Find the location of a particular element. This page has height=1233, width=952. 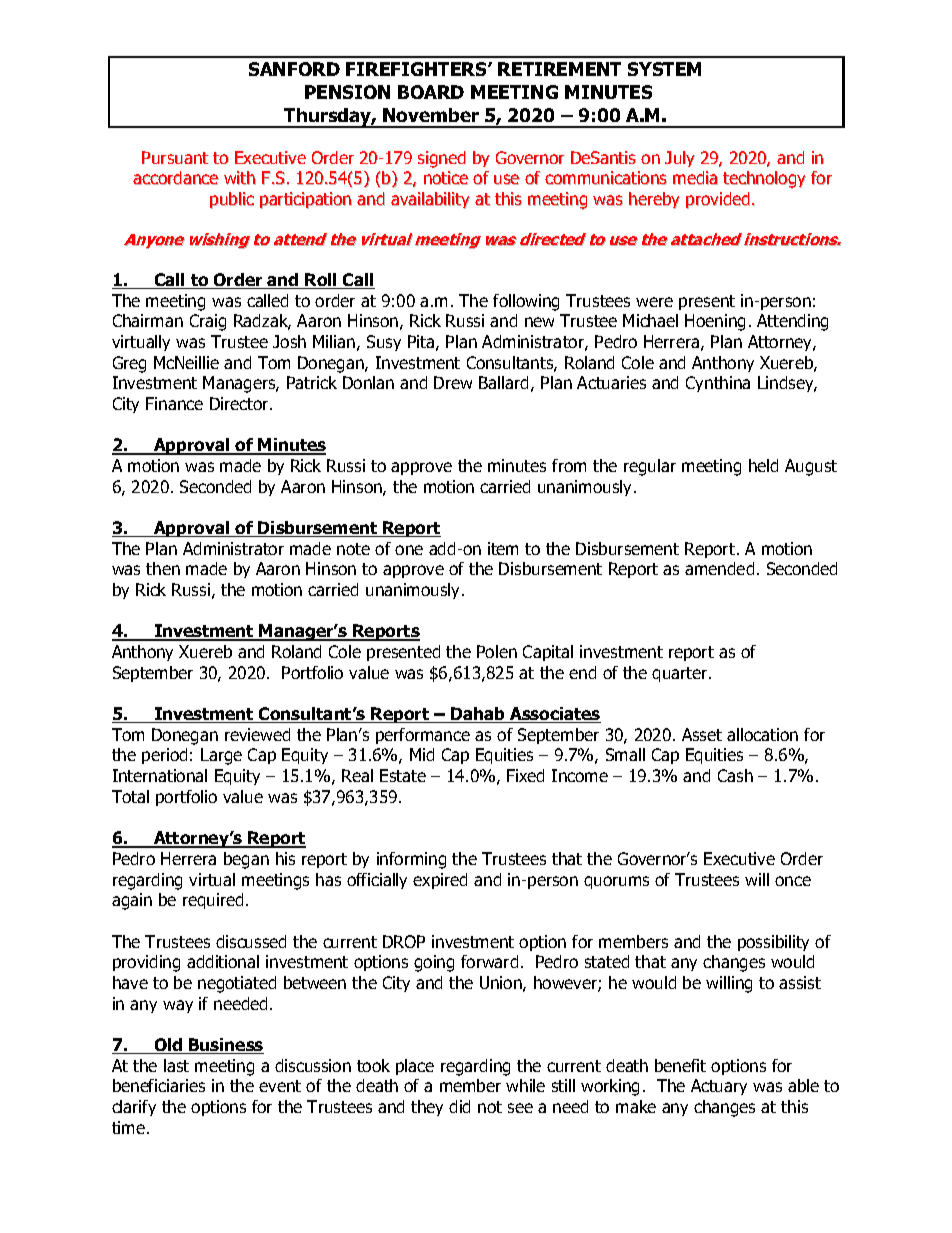

SANFORD is located at coordinates (294, 69).
